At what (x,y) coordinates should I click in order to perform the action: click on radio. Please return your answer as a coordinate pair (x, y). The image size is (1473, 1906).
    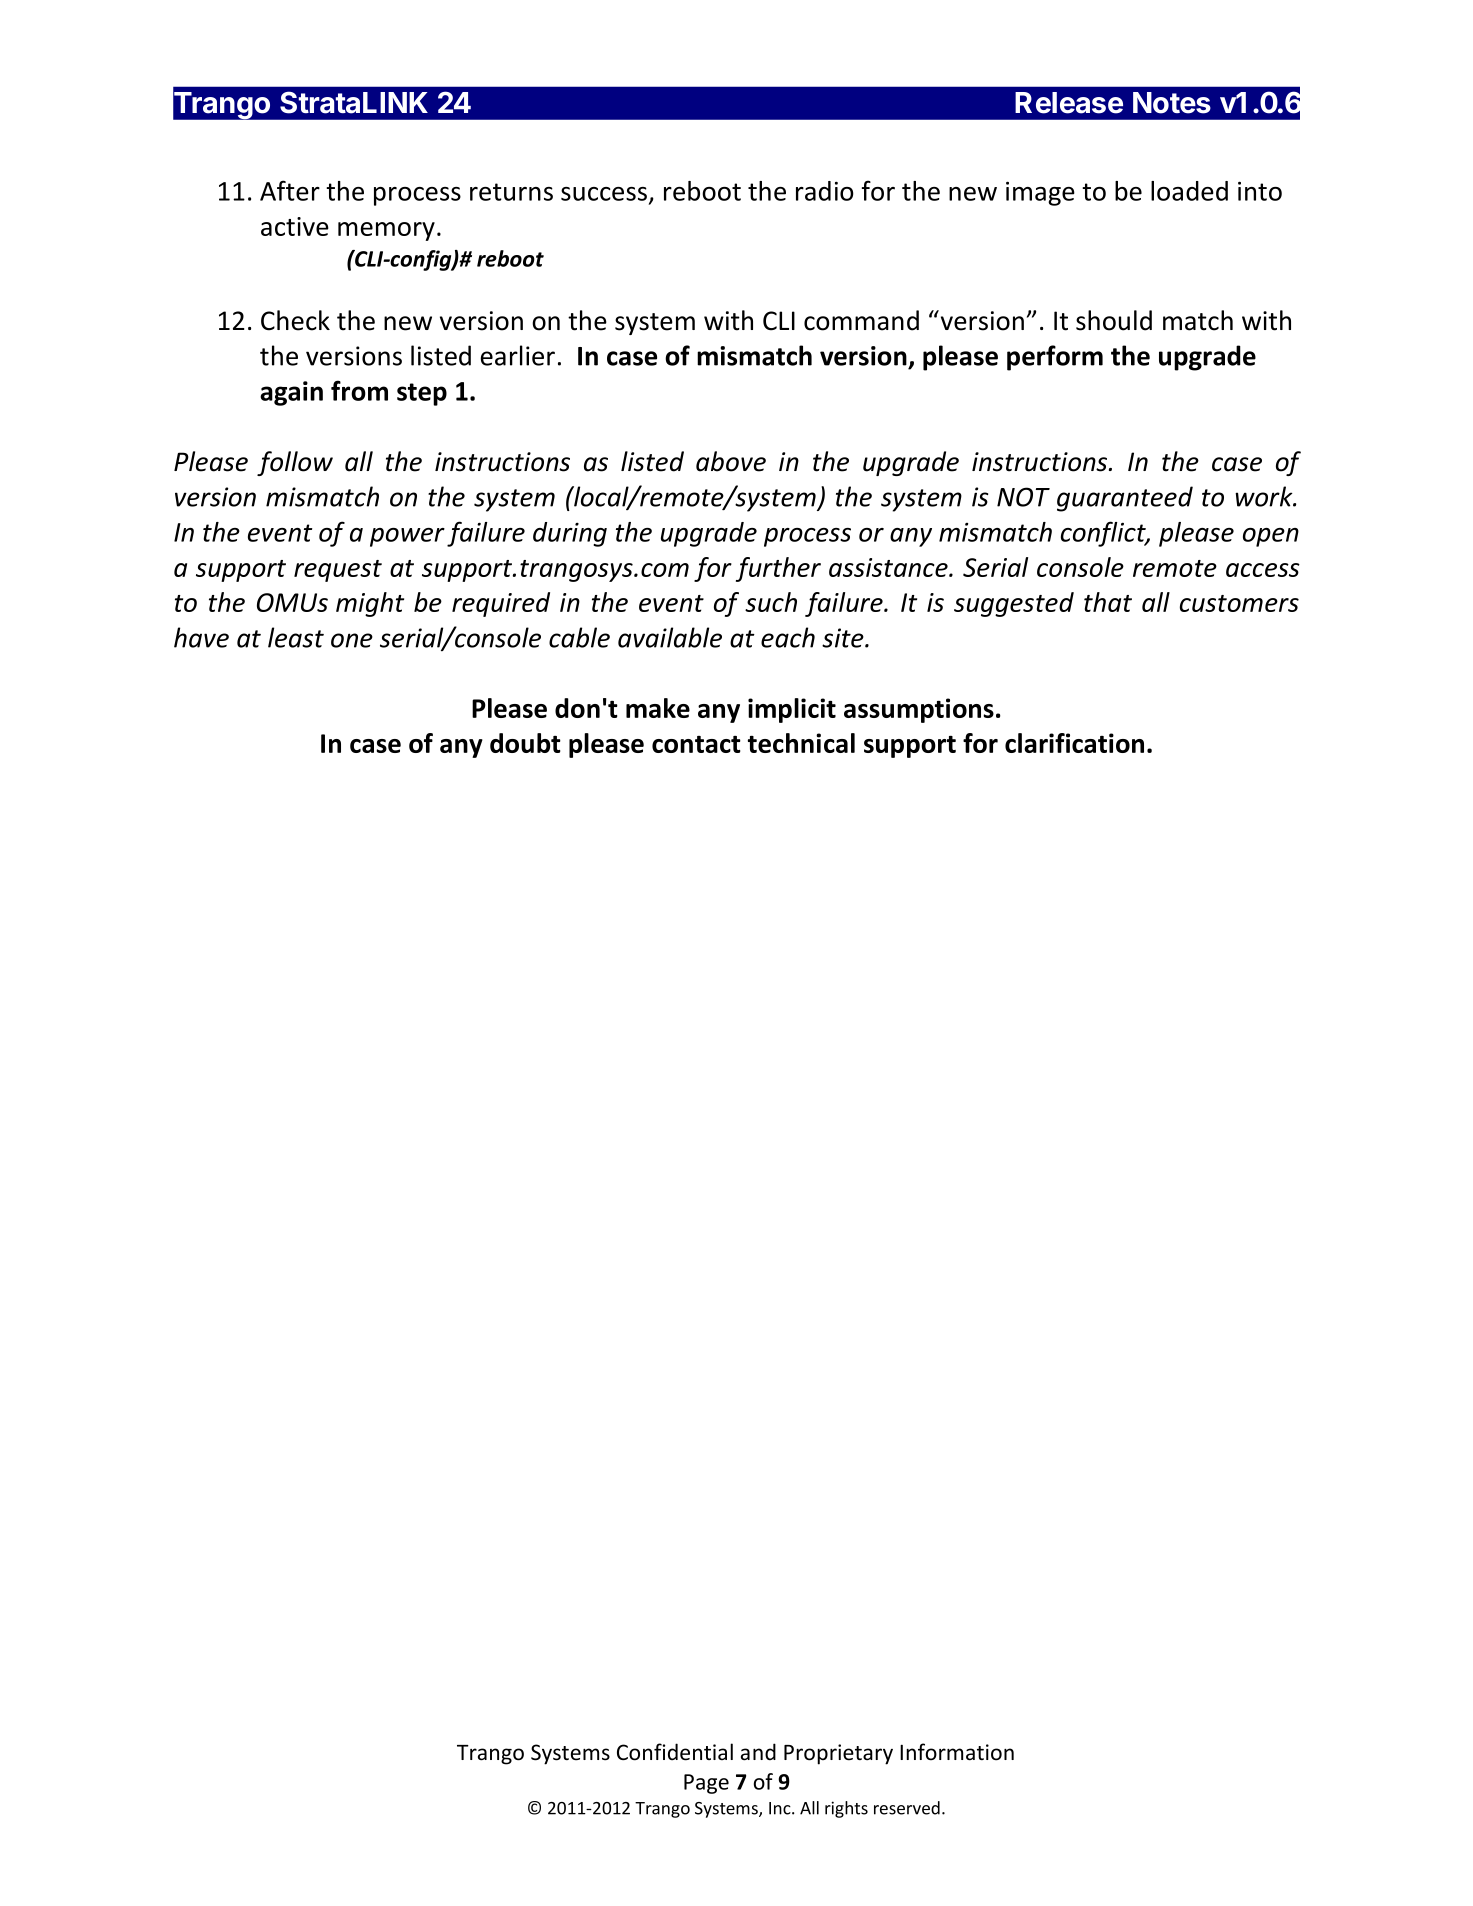
    Looking at the image, I should click on (825, 191).
